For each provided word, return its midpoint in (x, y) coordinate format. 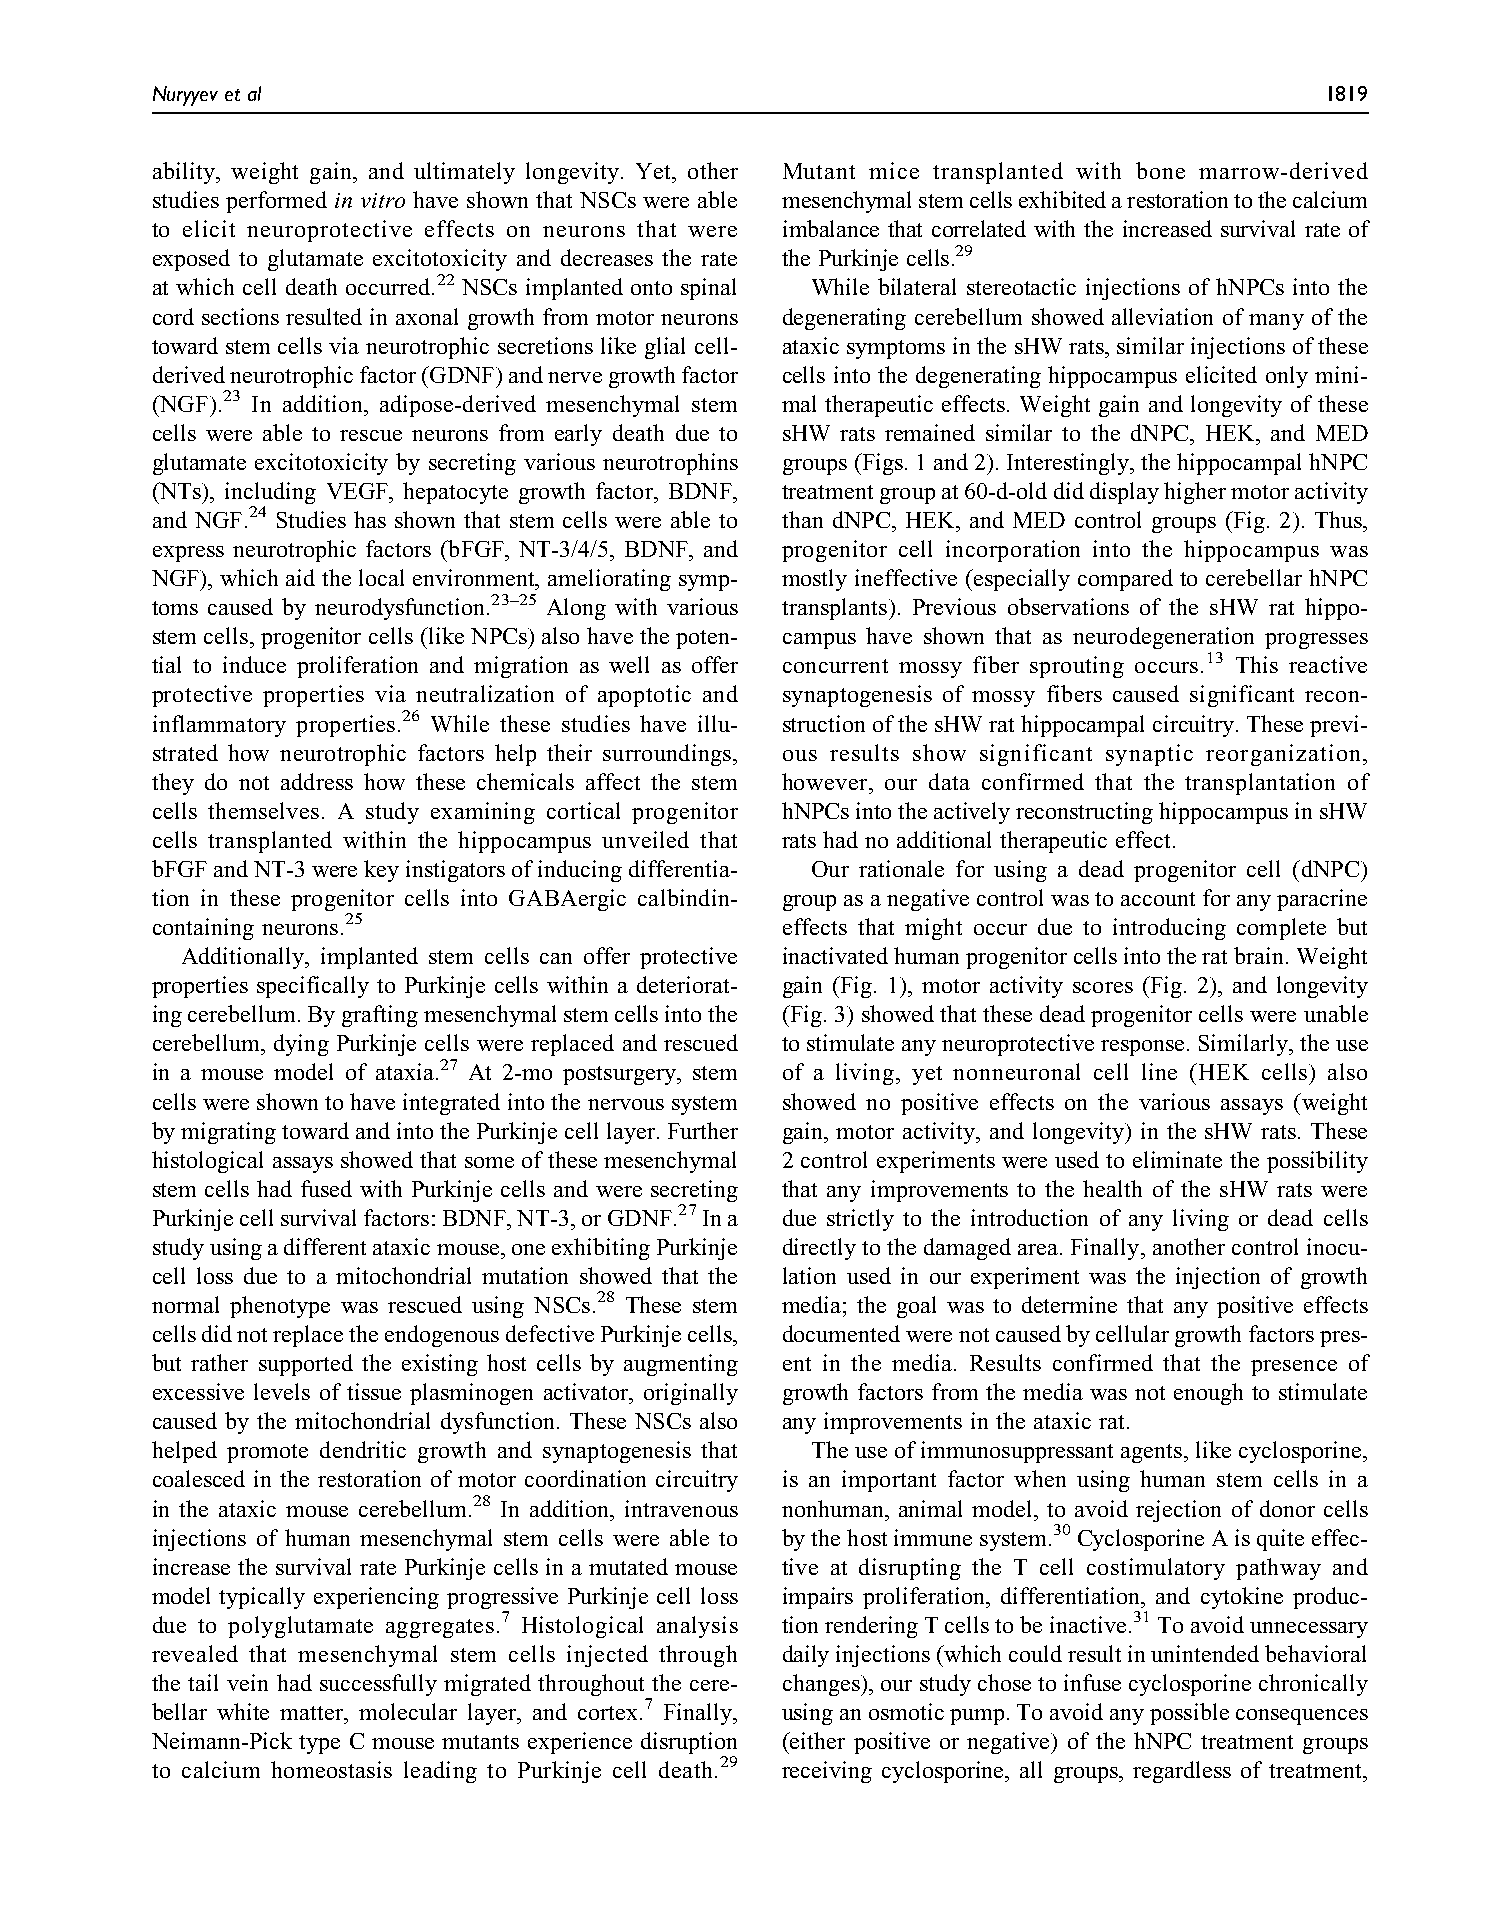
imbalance (831, 228)
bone (1160, 170)
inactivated (835, 955)
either (816, 1740)
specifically (313, 987)
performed (276, 202)
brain (1260, 955)
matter (313, 1713)
